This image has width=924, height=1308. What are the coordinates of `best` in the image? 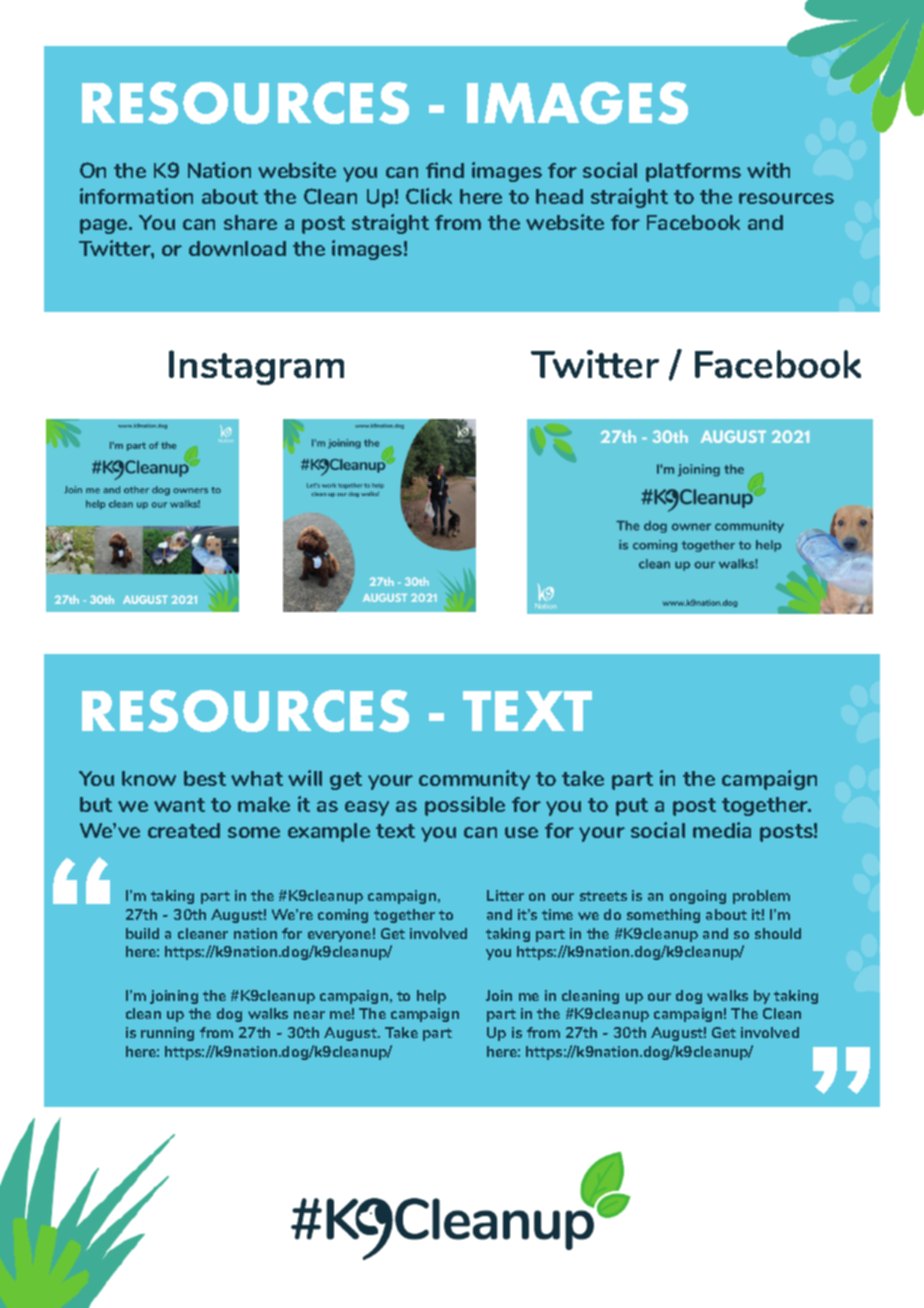 It's located at (205, 778).
